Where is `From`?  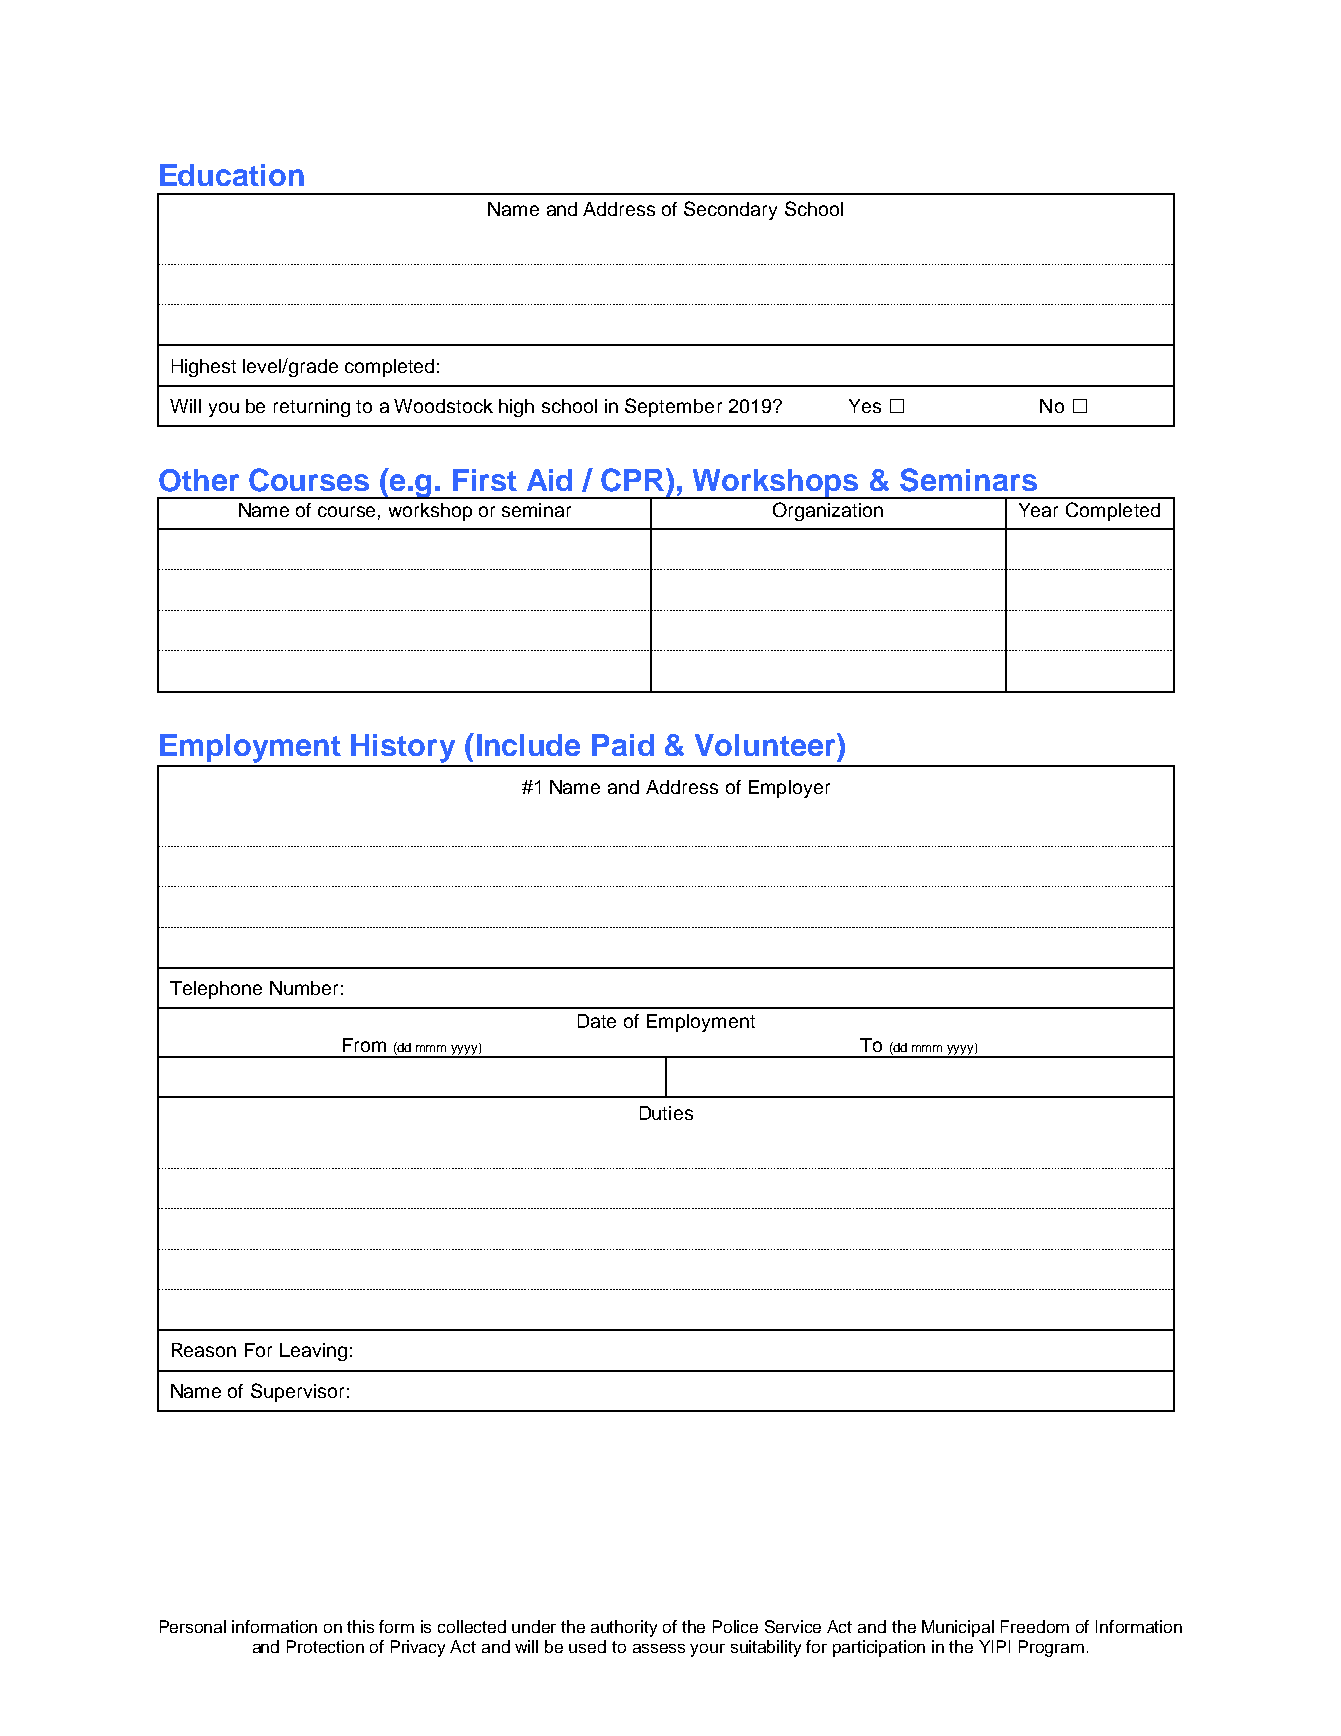
From is located at coordinates (364, 1045).
